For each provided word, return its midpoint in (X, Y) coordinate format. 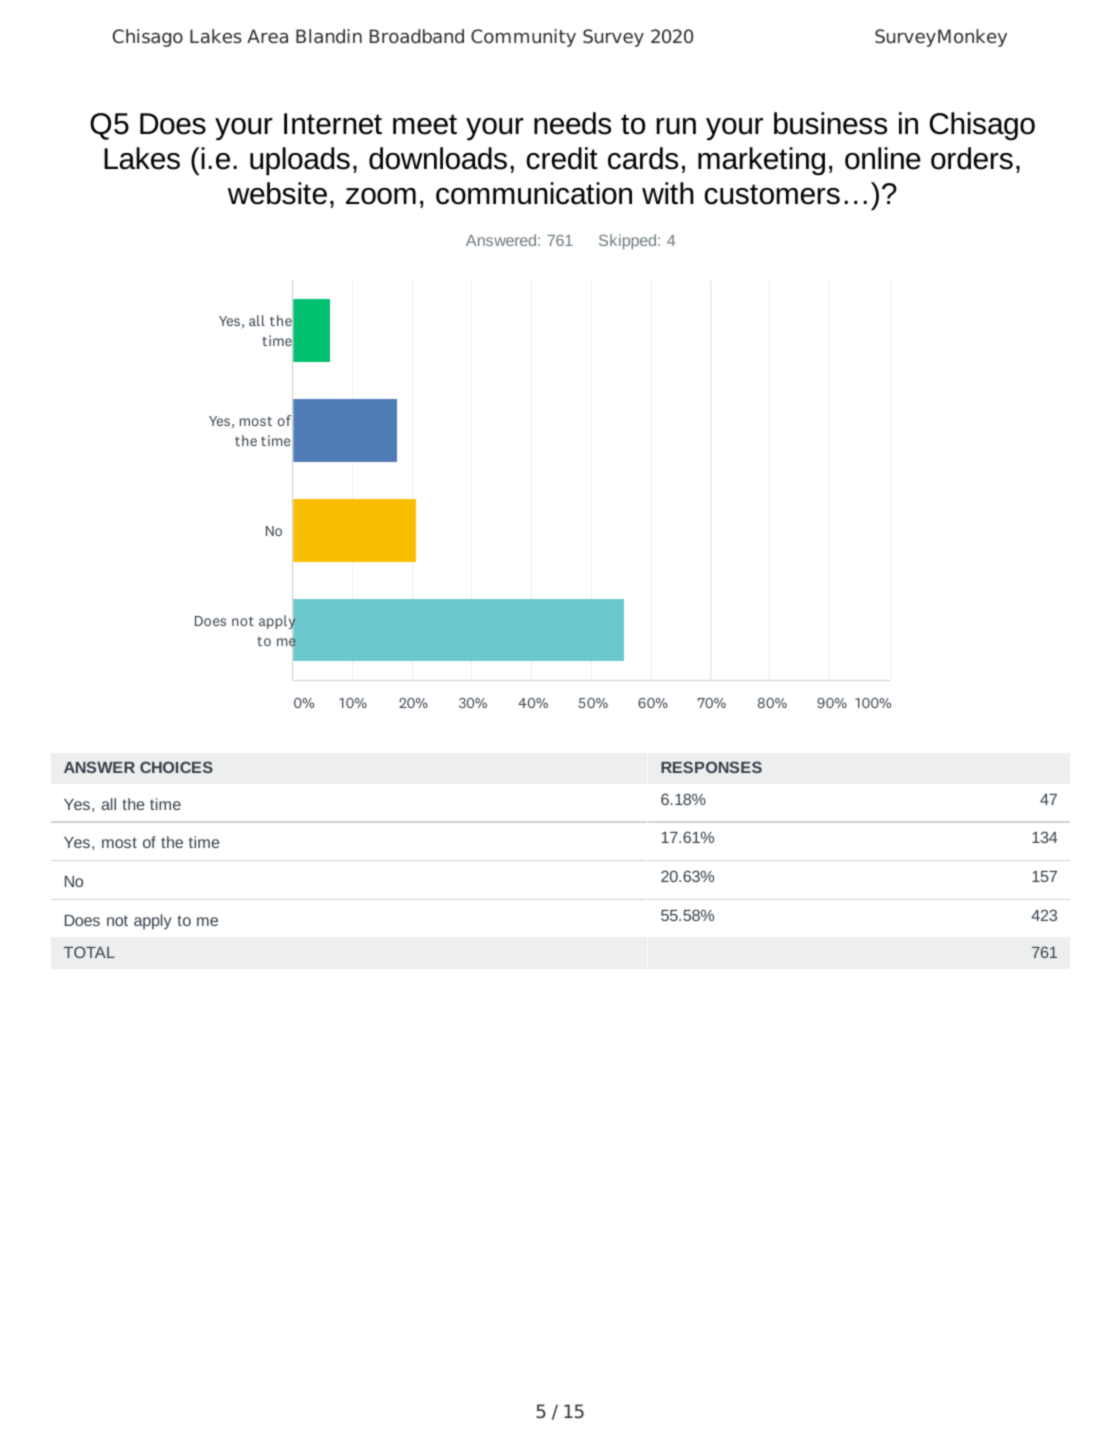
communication (534, 193)
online (883, 158)
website (277, 193)
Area (267, 36)
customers (772, 194)
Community (523, 38)
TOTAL (89, 952)
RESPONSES (711, 767)
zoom (381, 196)
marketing (761, 161)
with (668, 193)
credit (562, 158)
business (830, 123)
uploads (300, 161)
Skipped (627, 242)
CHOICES (176, 767)
